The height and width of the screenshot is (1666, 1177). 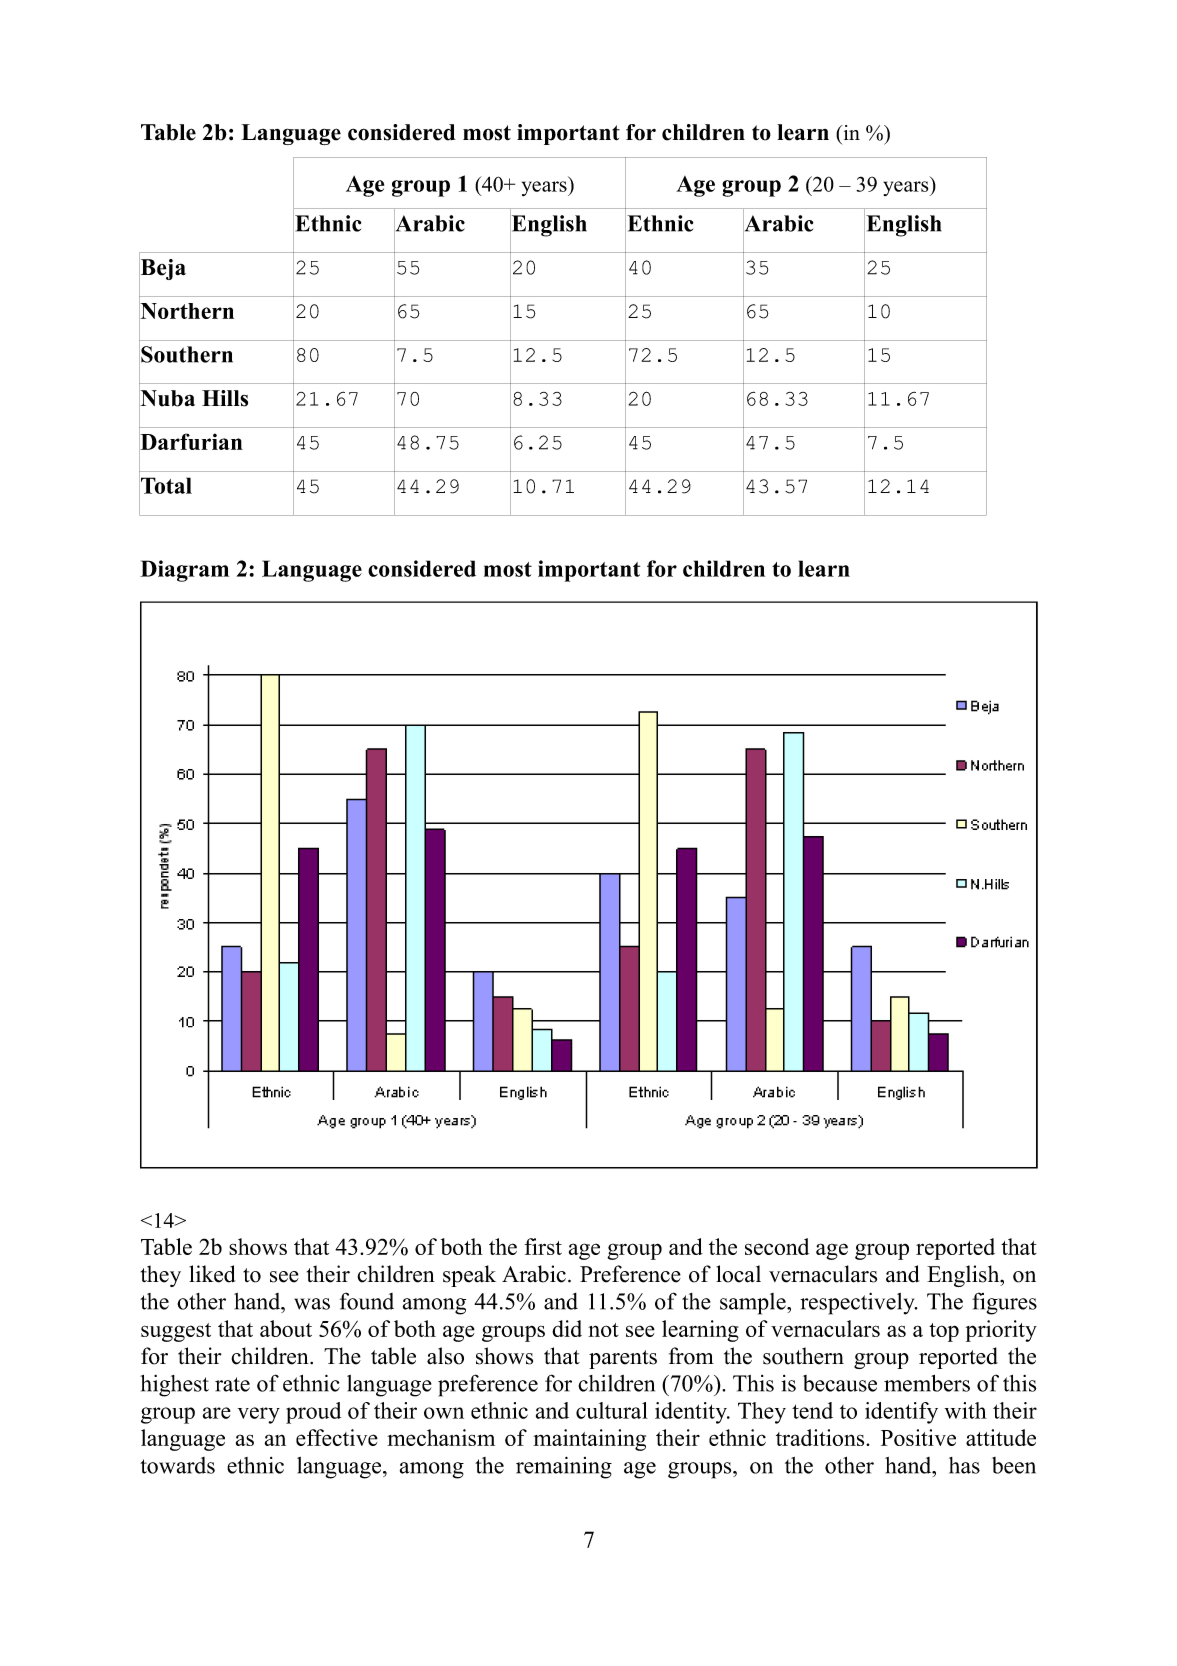 I want to click on first, so click(x=543, y=1246).
